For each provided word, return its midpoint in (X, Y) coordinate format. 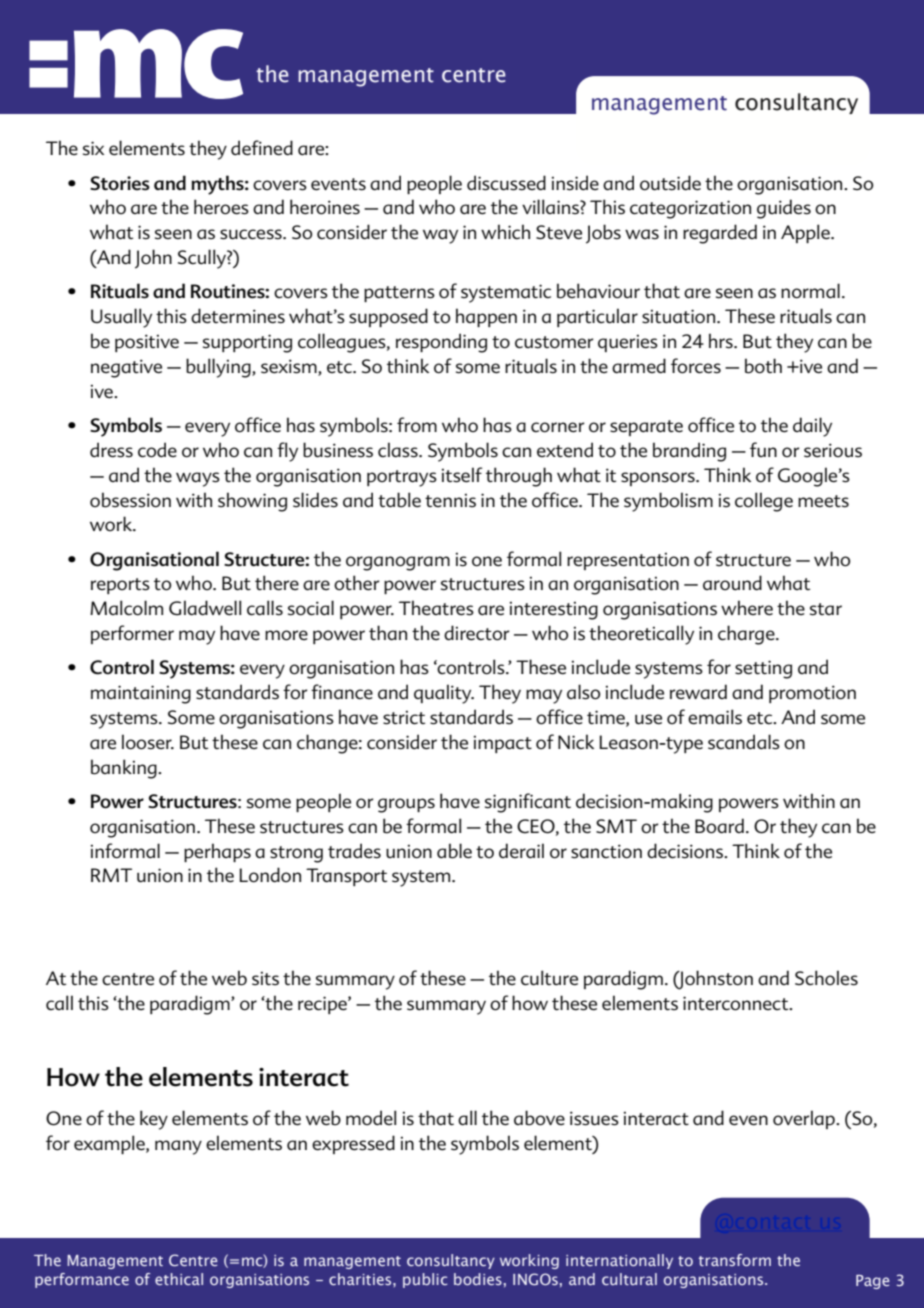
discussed (506, 183)
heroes (221, 207)
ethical (179, 1279)
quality (444, 694)
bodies (478, 1279)
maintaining (141, 694)
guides (784, 209)
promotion (812, 694)
